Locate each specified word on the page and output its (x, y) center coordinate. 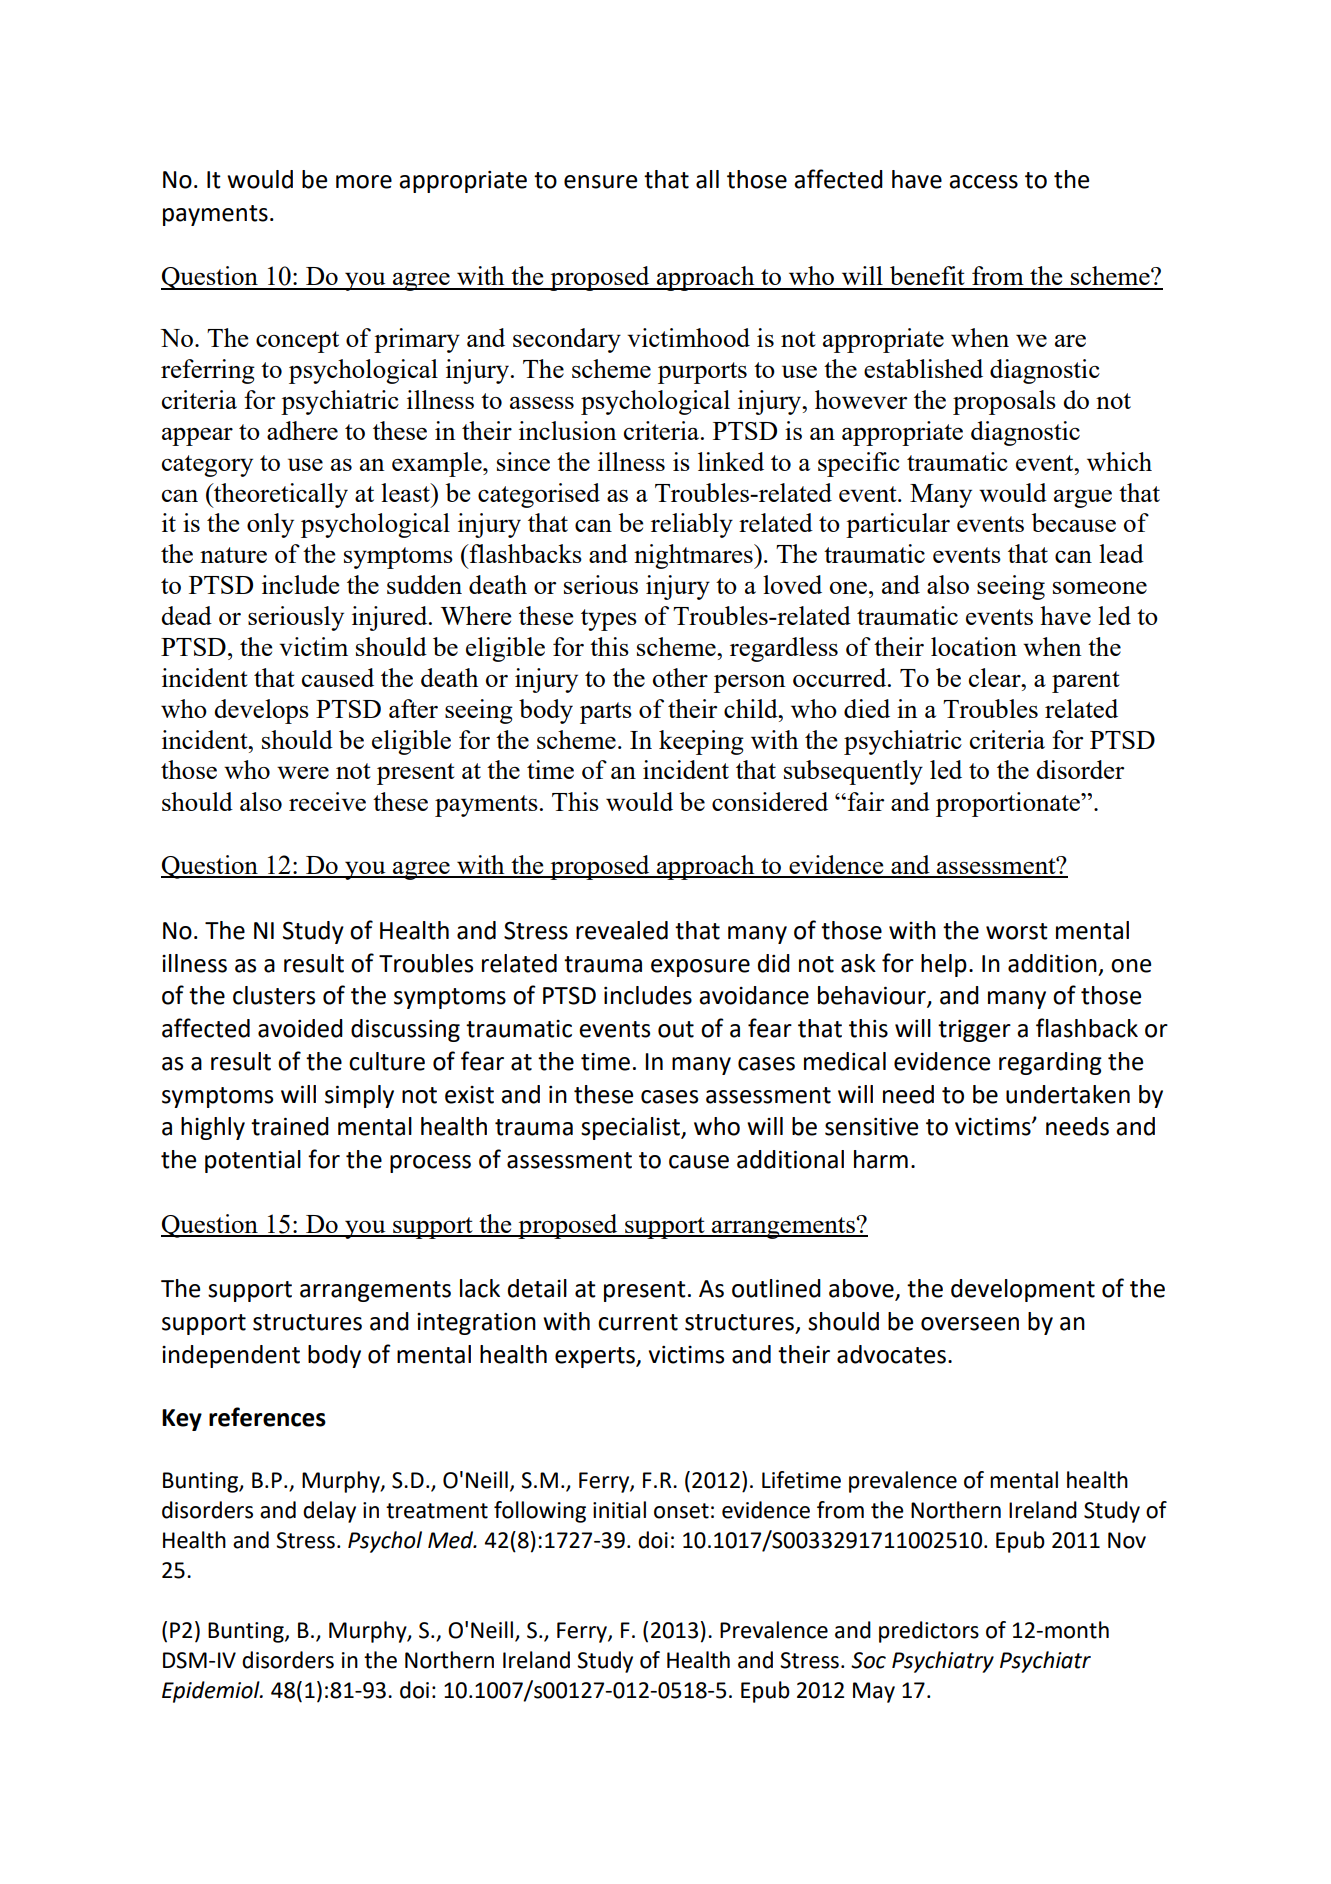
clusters (274, 995)
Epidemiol (212, 1692)
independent (231, 1356)
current (638, 1322)
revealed (622, 930)
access (983, 182)
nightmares (694, 556)
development (1023, 1290)
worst (1017, 931)
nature (233, 555)
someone (1100, 588)
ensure (600, 182)
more (364, 182)
